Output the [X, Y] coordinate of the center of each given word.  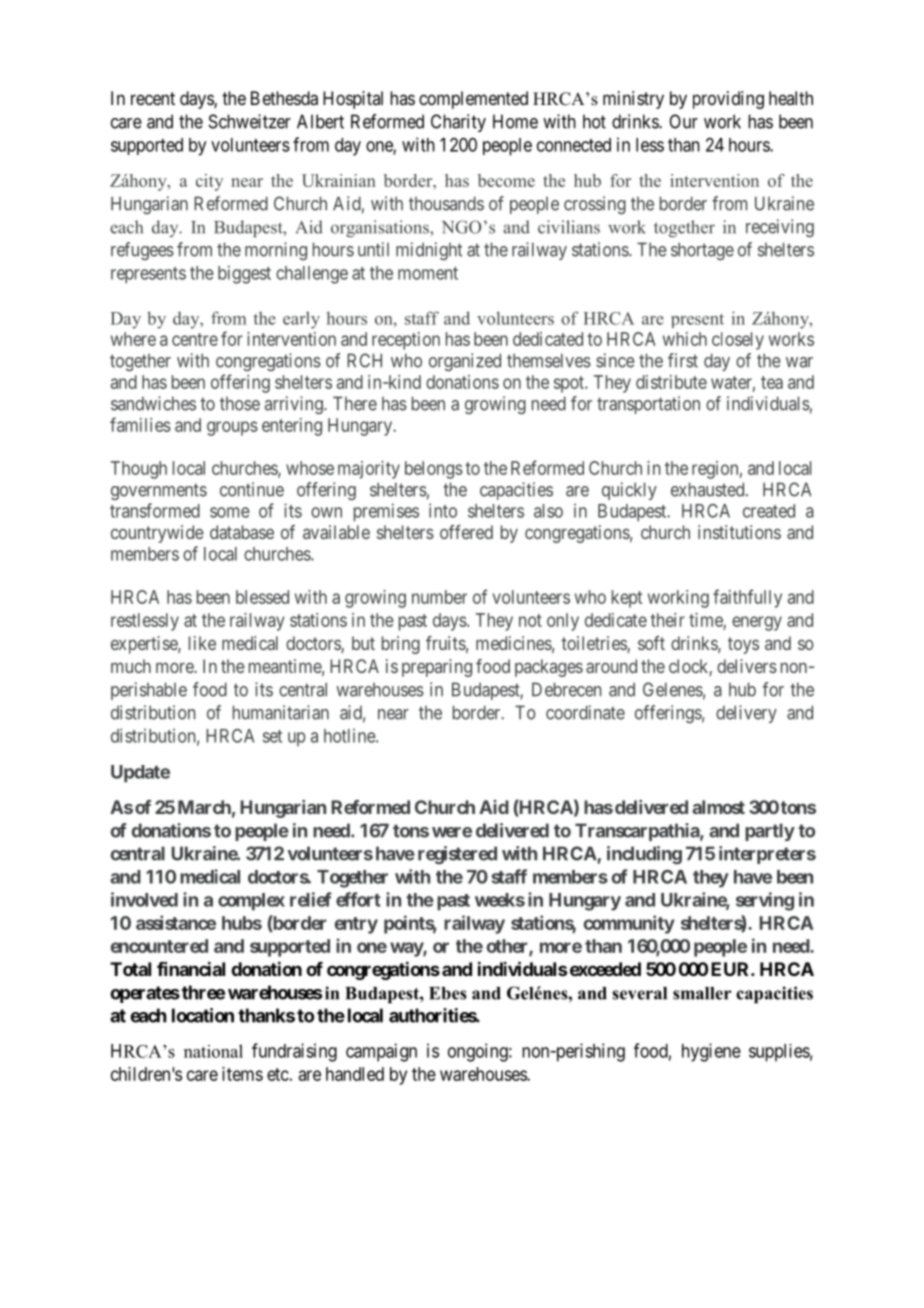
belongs [434, 470]
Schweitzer [250, 121]
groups [232, 428]
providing [728, 100]
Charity [458, 123]
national [213, 1051]
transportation [648, 405]
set [272, 736]
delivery [746, 714]
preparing [437, 668]
